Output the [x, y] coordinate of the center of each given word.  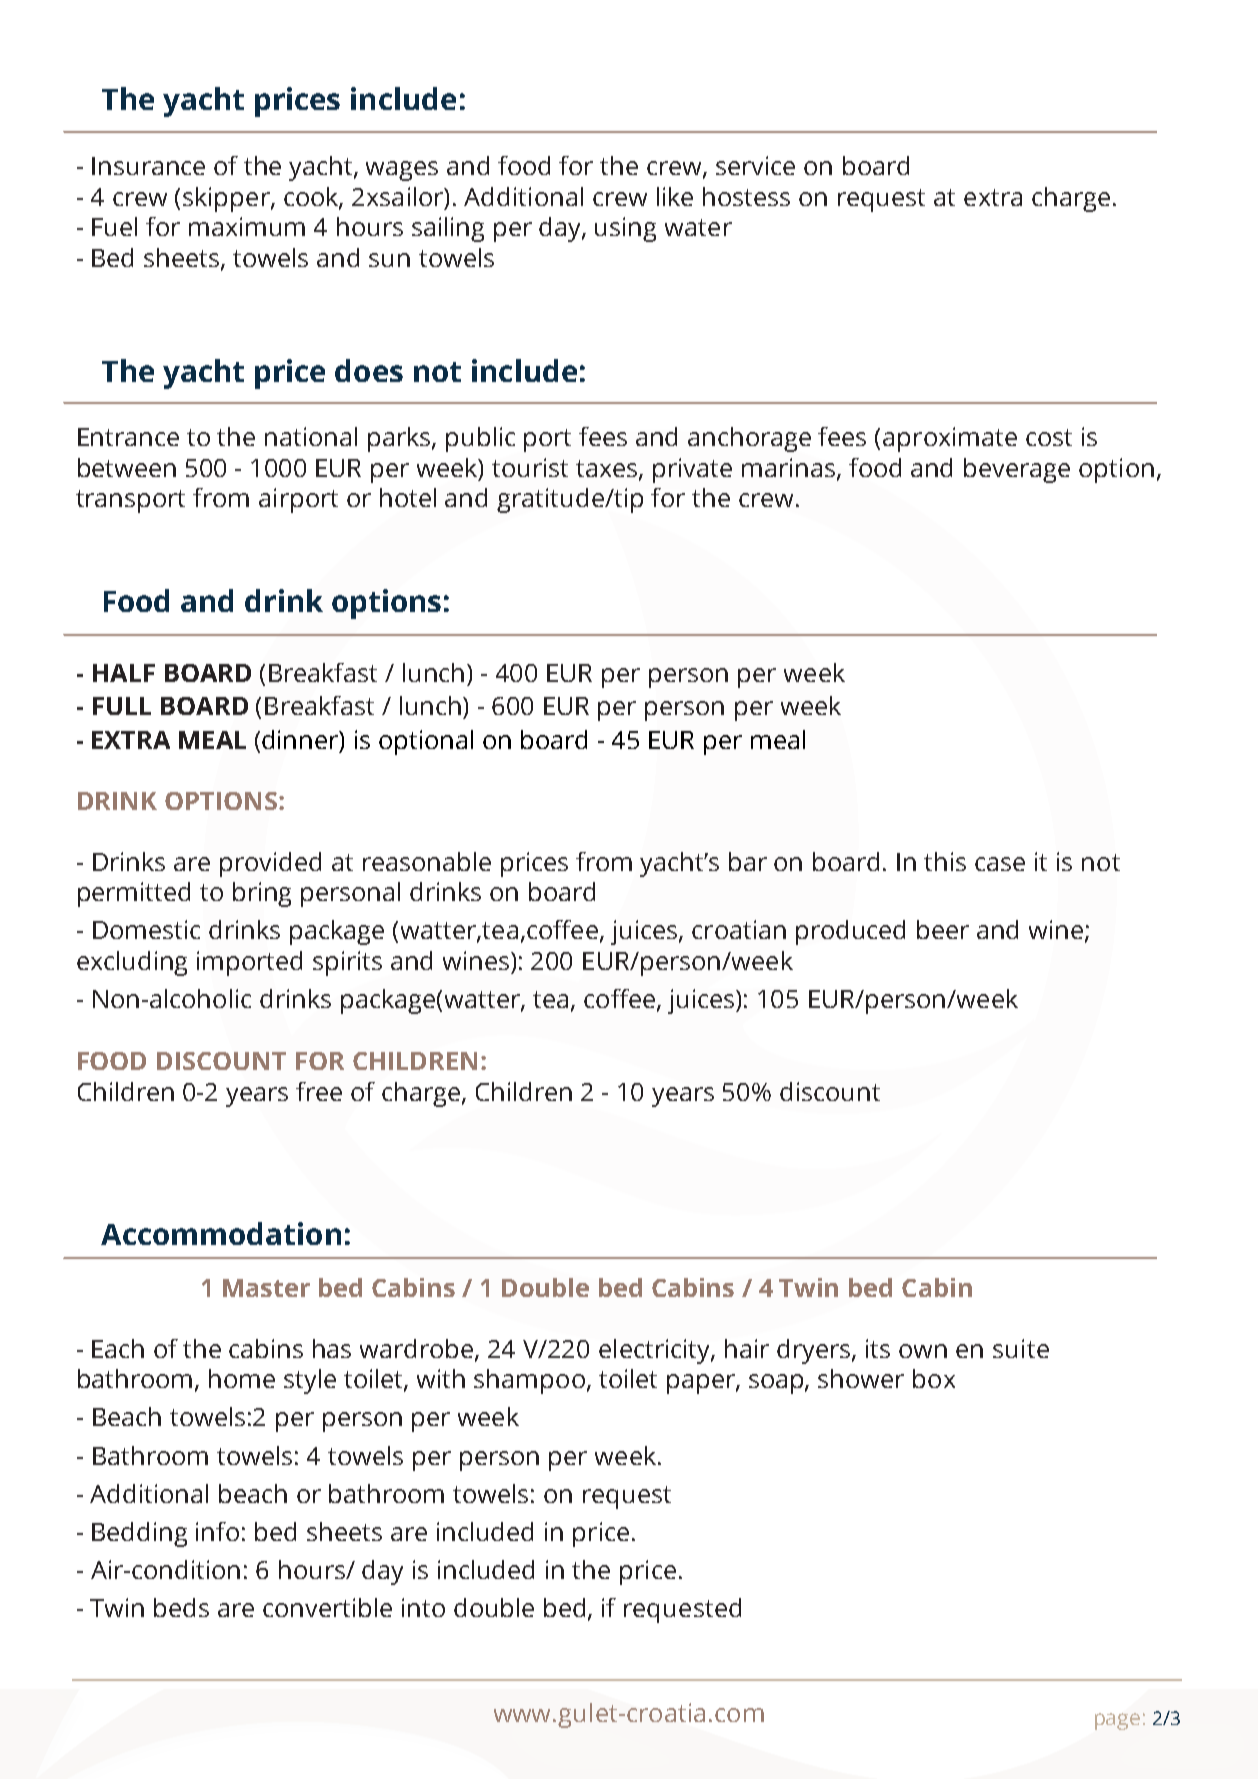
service [755, 165]
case [1000, 864]
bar [748, 861]
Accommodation [221, 1233]
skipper [227, 199]
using [625, 229]
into [423, 1607]
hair [747, 1348]
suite [1021, 1348]
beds [181, 1607]
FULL [122, 706]
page [1117, 1721]
